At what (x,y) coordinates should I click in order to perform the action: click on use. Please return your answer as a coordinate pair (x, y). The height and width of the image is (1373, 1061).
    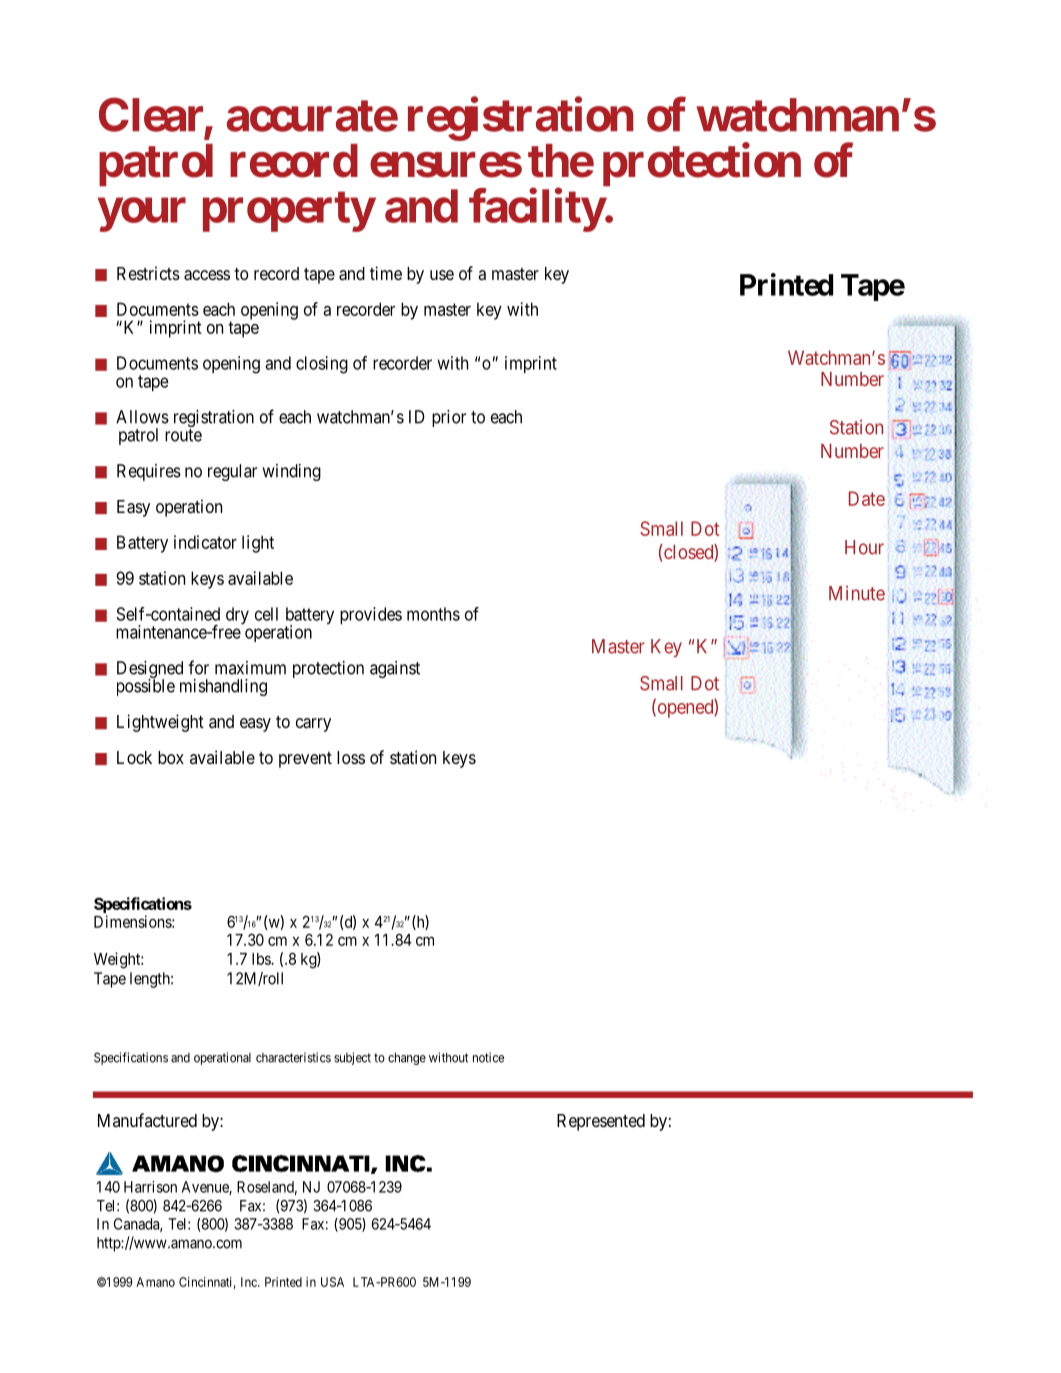
    Looking at the image, I should click on (442, 275).
